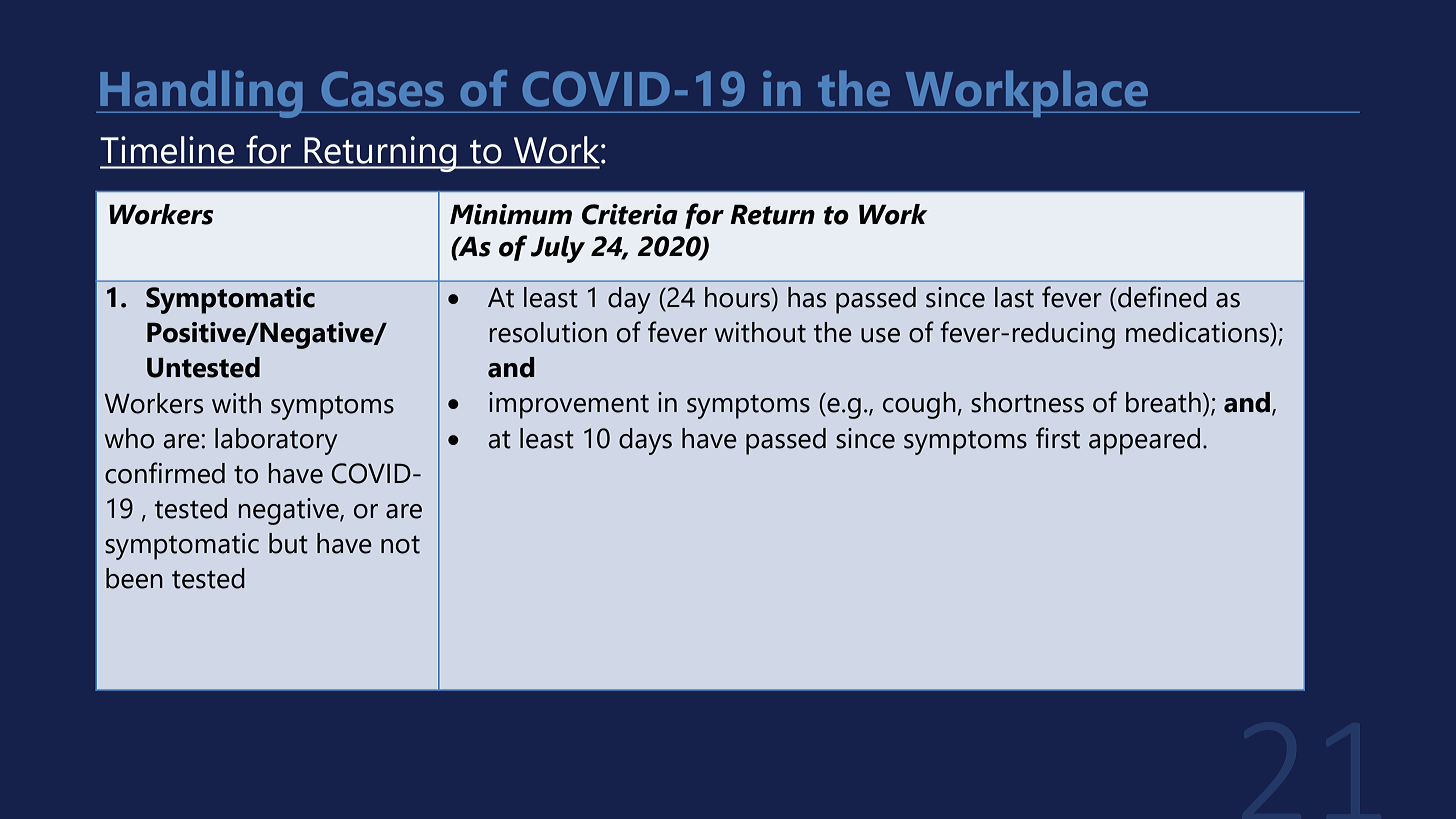 This screenshot has height=819, width=1456. What do you see at coordinates (1027, 402) in the screenshot?
I see `shortness` at bounding box center [1027, 402].
